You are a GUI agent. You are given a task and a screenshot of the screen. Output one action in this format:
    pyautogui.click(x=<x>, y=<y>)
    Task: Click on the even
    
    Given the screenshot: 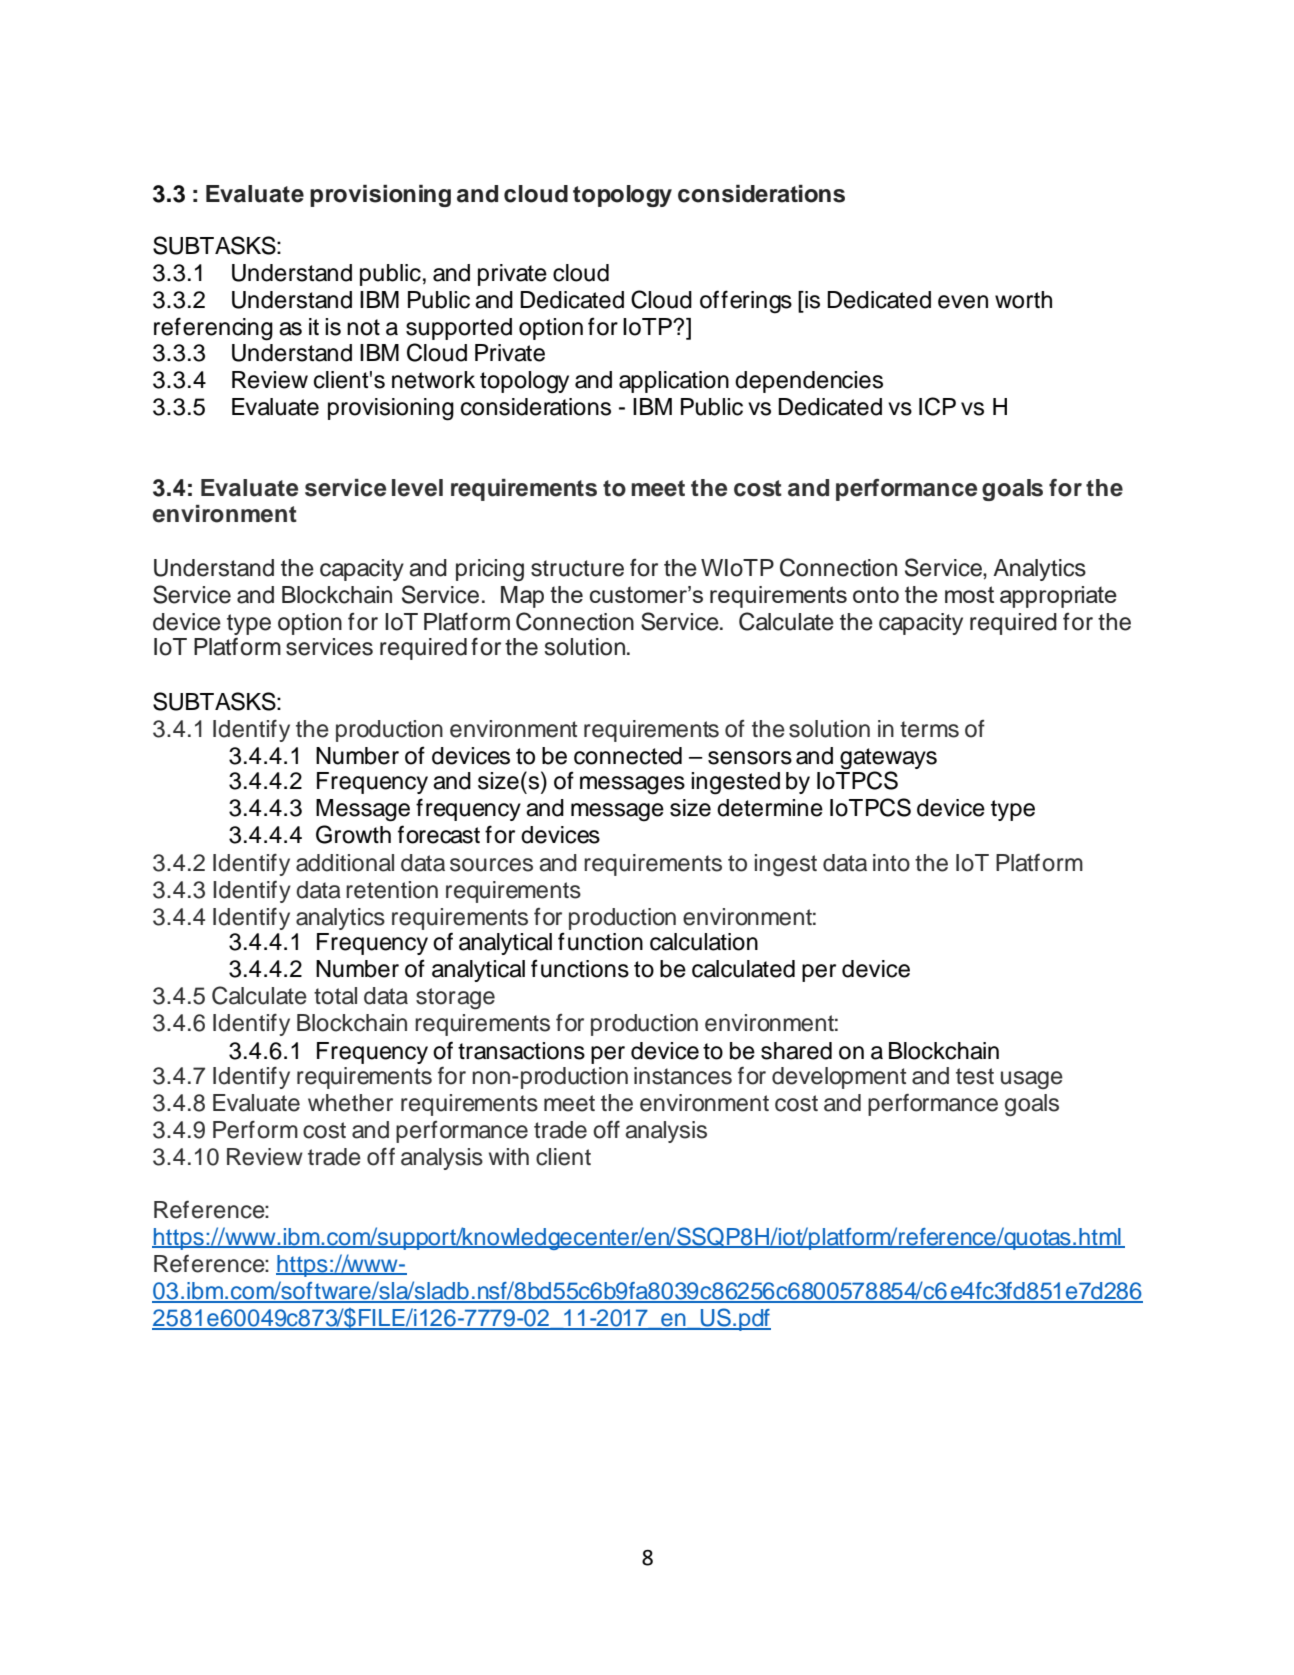 What is the action you would take?
    pyautogui.click(x=963, y=302)
